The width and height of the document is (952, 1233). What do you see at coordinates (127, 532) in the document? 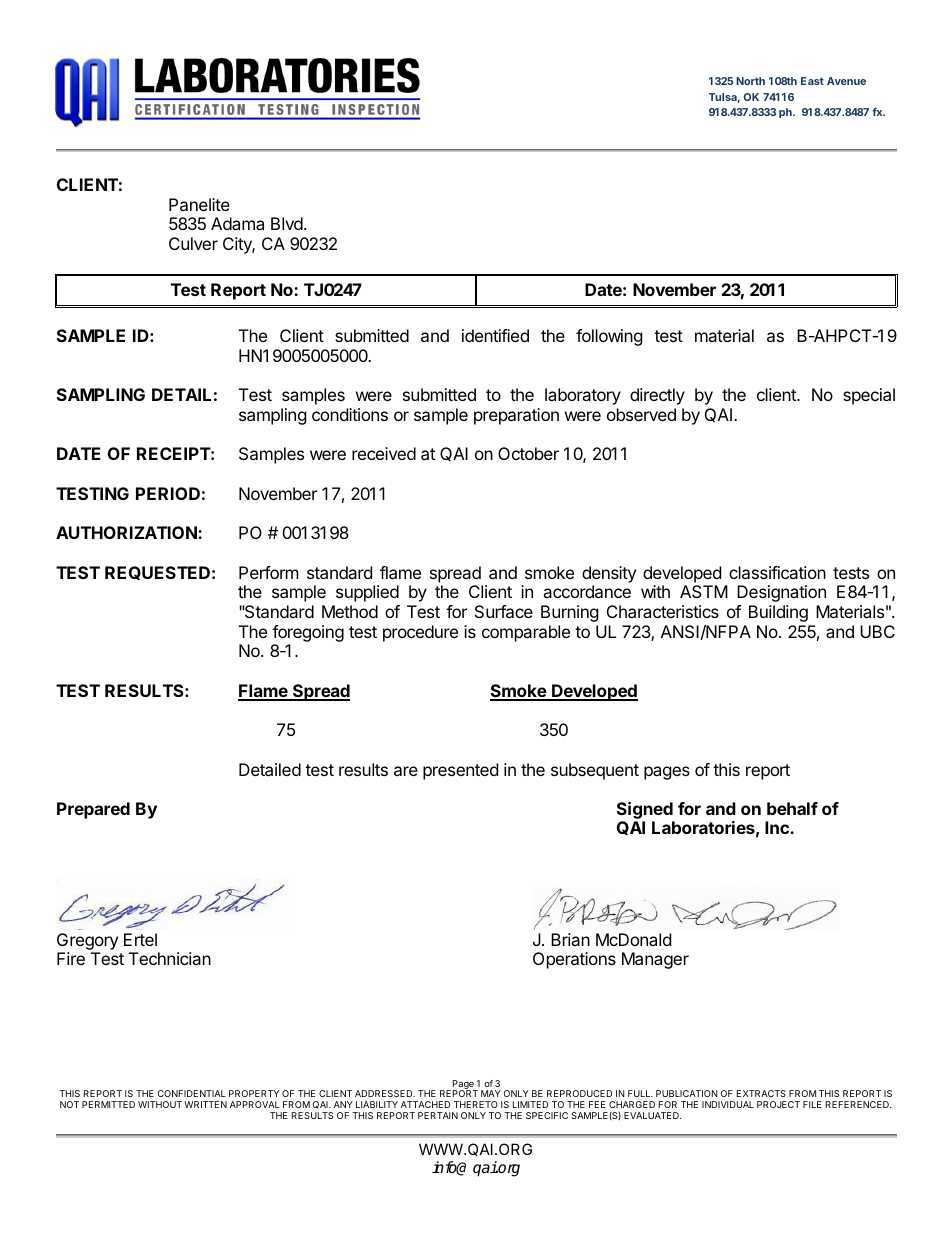
I see `AUTHORIZATION` at bounding box center [127, 532].
